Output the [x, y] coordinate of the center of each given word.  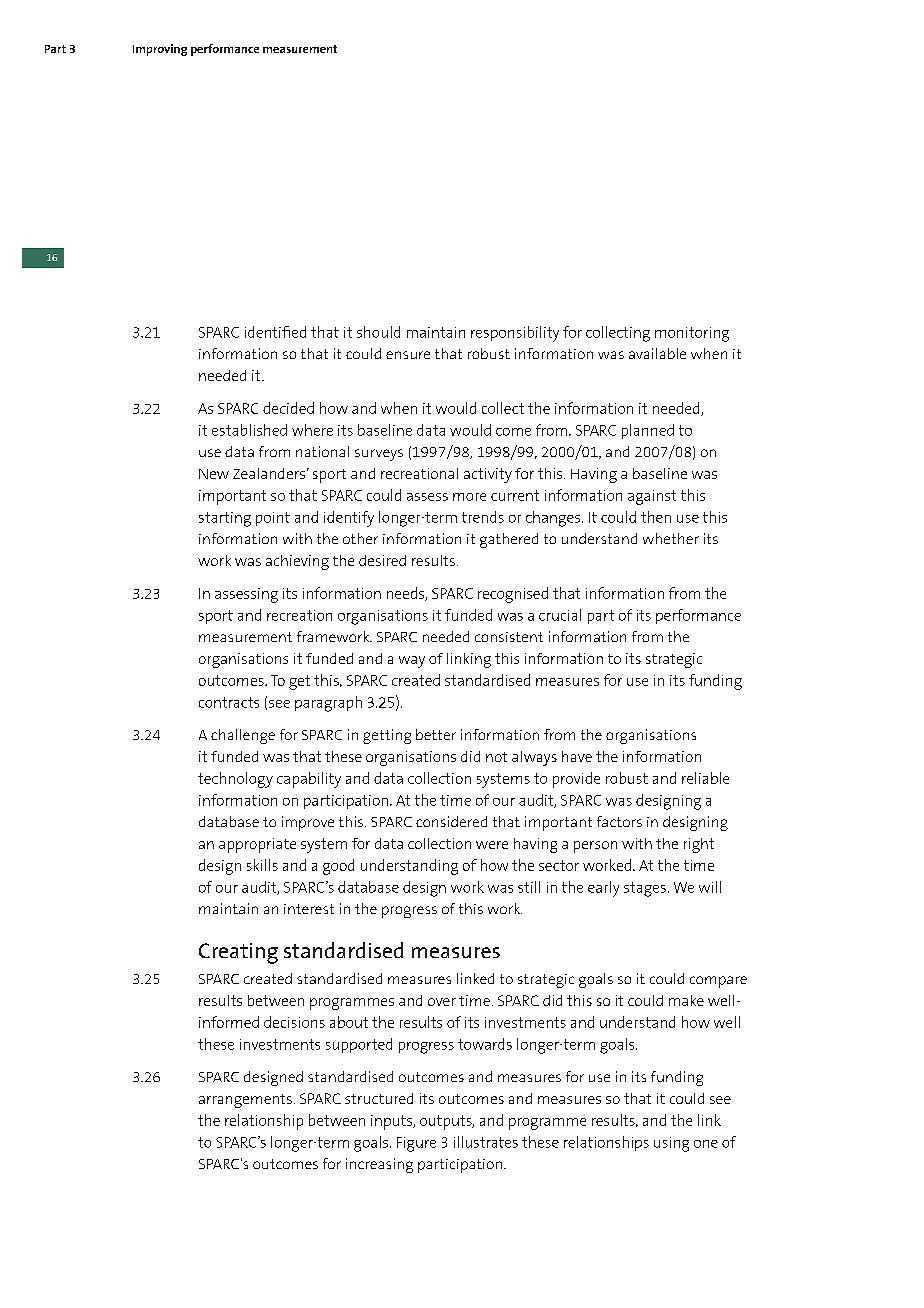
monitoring [692, 334]
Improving [160, 50]
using [671, 1144]
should [378, 332]
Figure [416, 1144]
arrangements [245, 1101]
